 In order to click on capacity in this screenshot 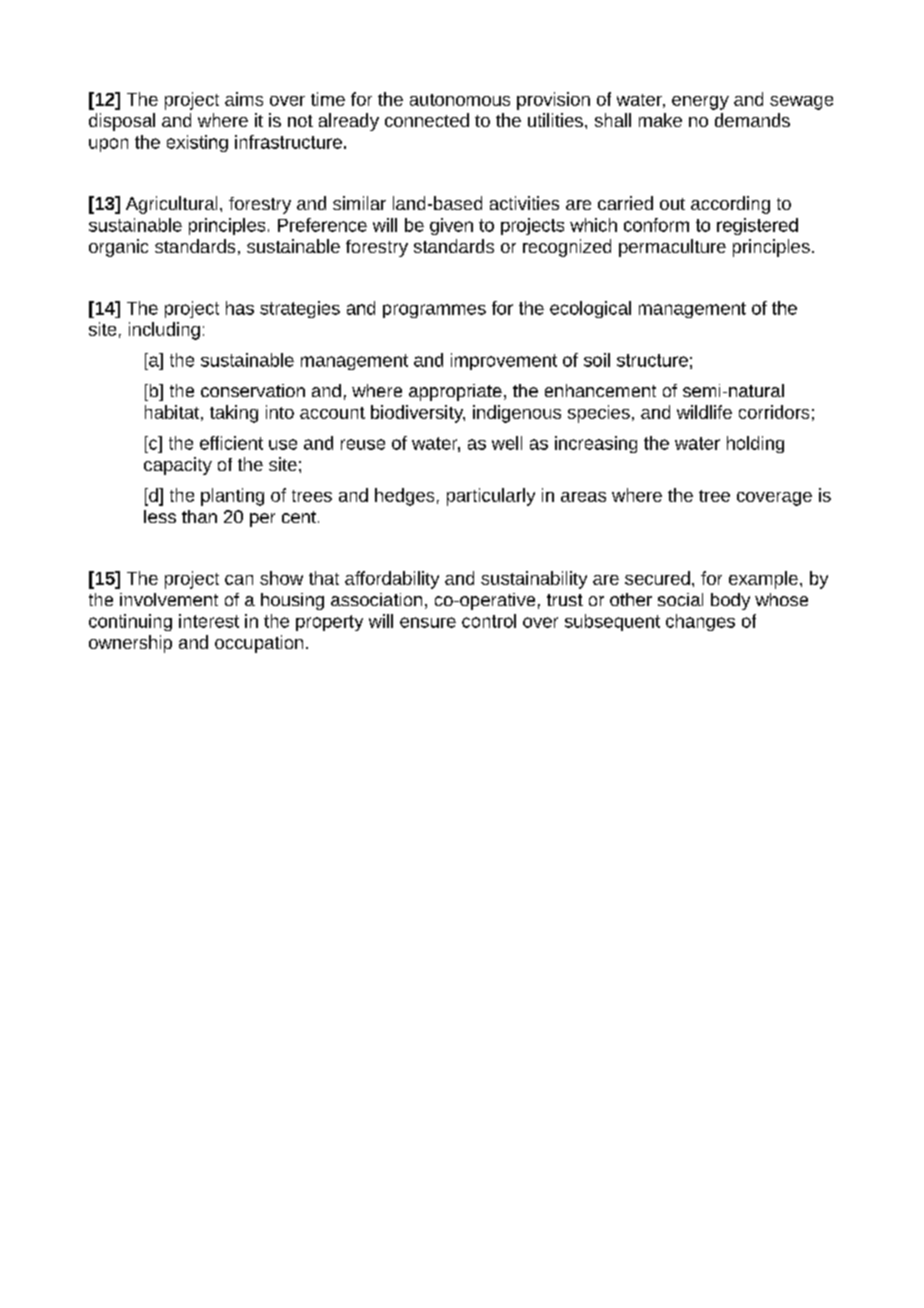, I will do `click(178, 466)`.
